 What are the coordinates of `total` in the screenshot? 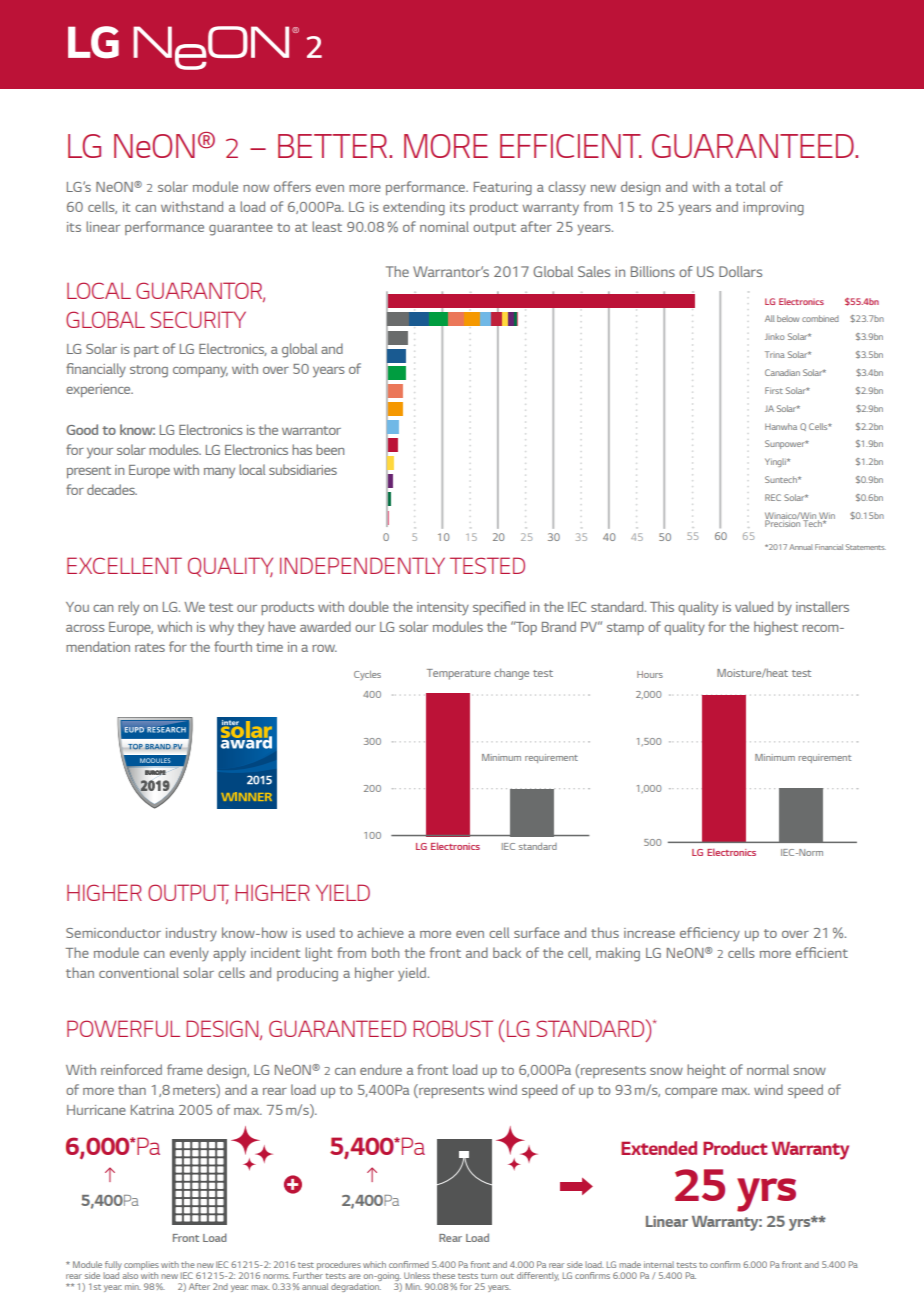 It's located at (750, 186).
